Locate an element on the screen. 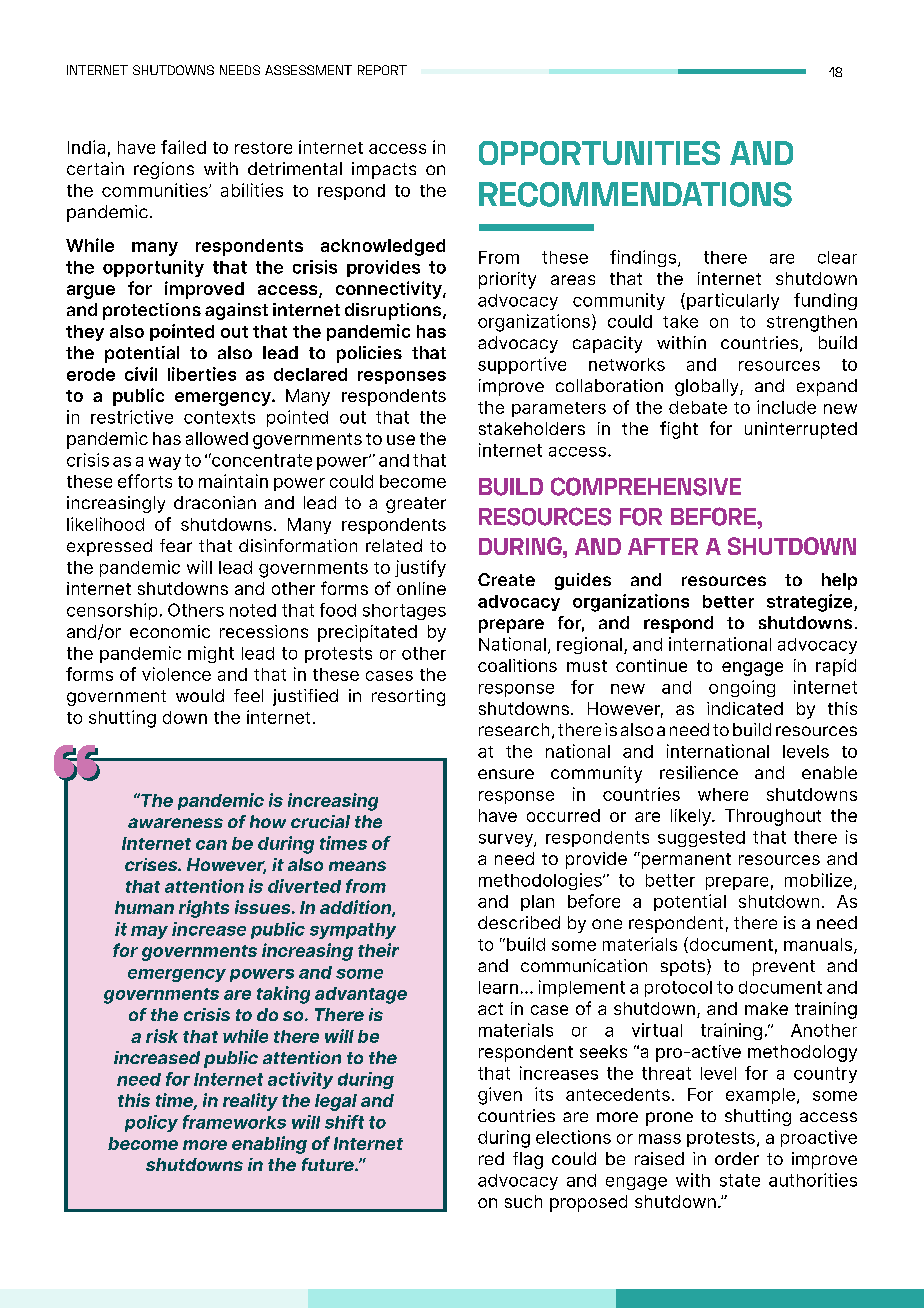 The image size is (924, 1308). REPORT is located at coordinates (382, 70).
